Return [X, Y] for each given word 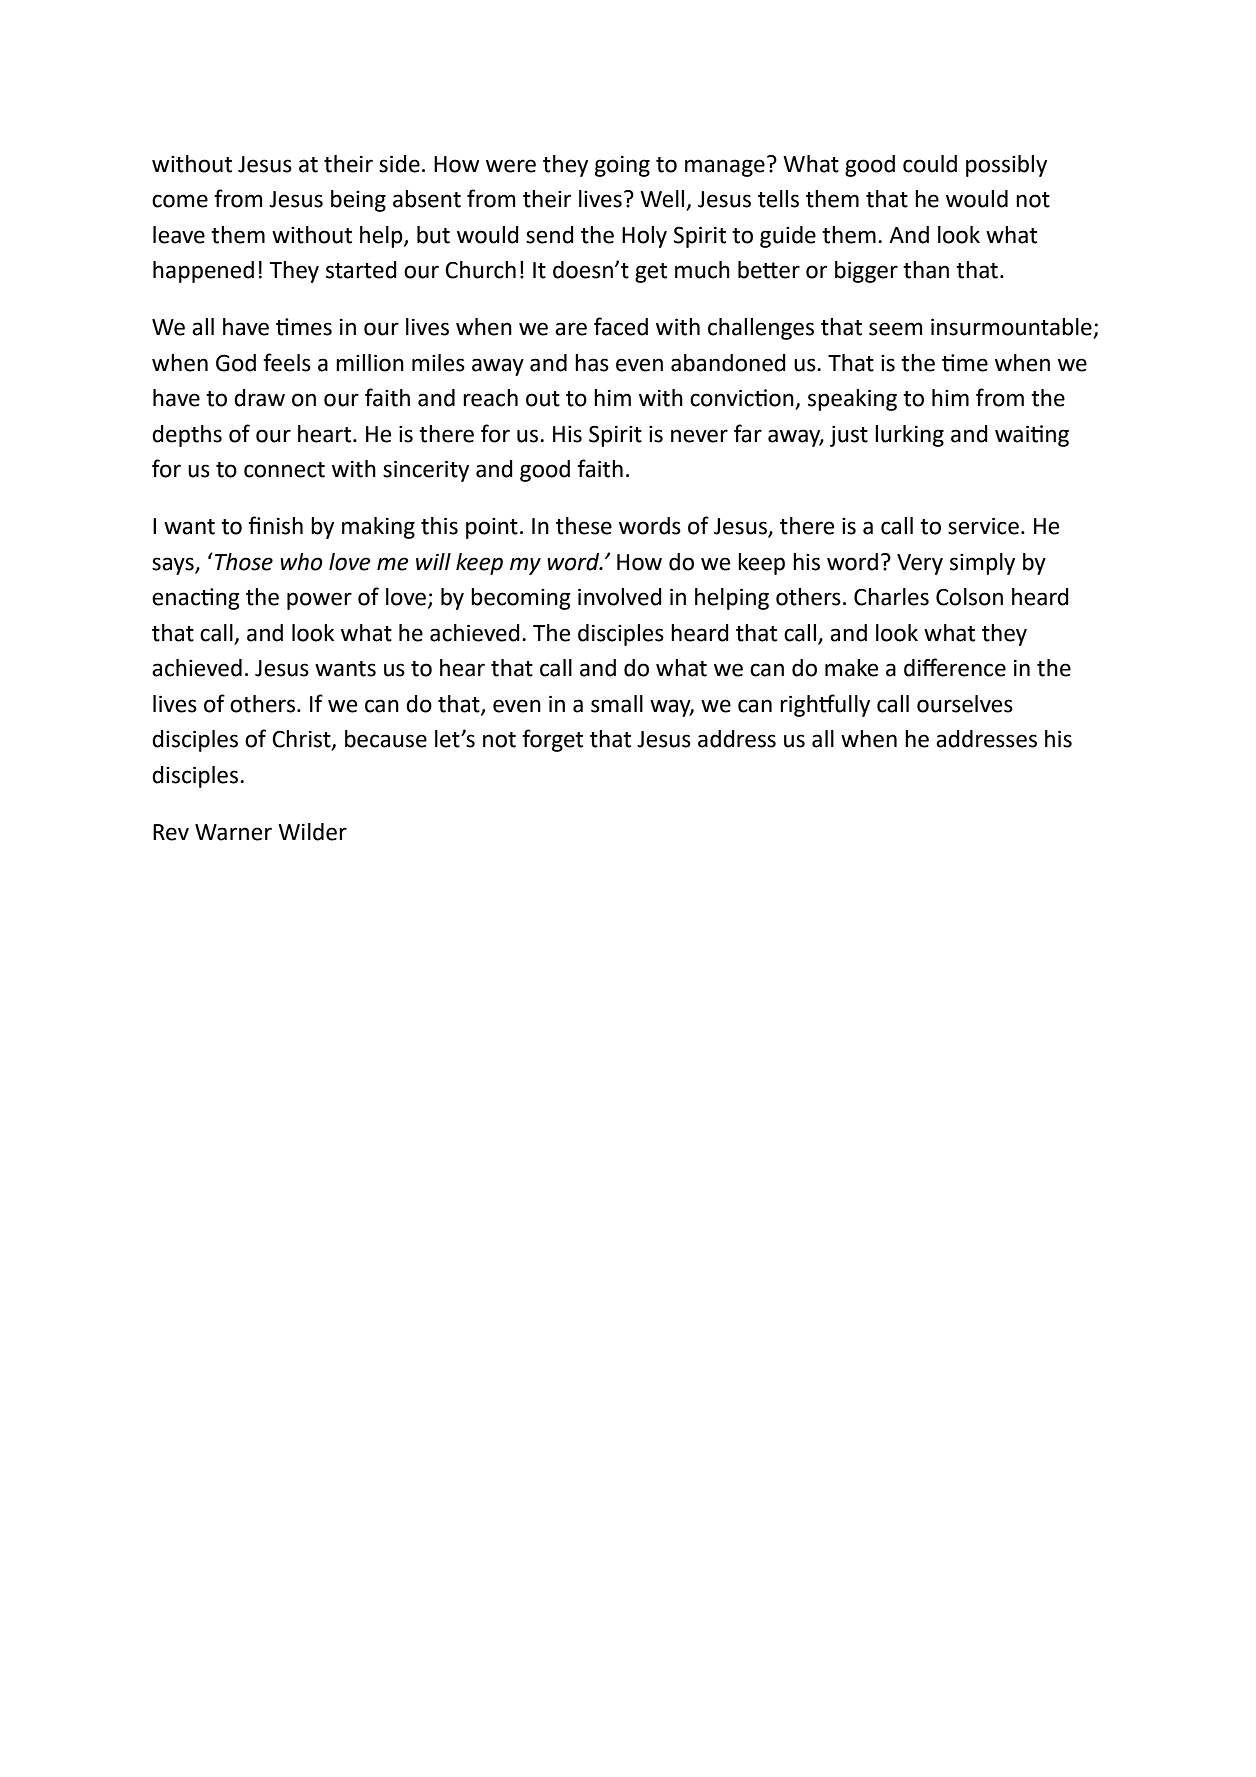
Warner [233, 832]
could [930, 164]
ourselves [965, 704]
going [622, 166]
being [358, 201]
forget [552, 740]
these [584, 526]
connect [284, 470]
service [983, 526]
